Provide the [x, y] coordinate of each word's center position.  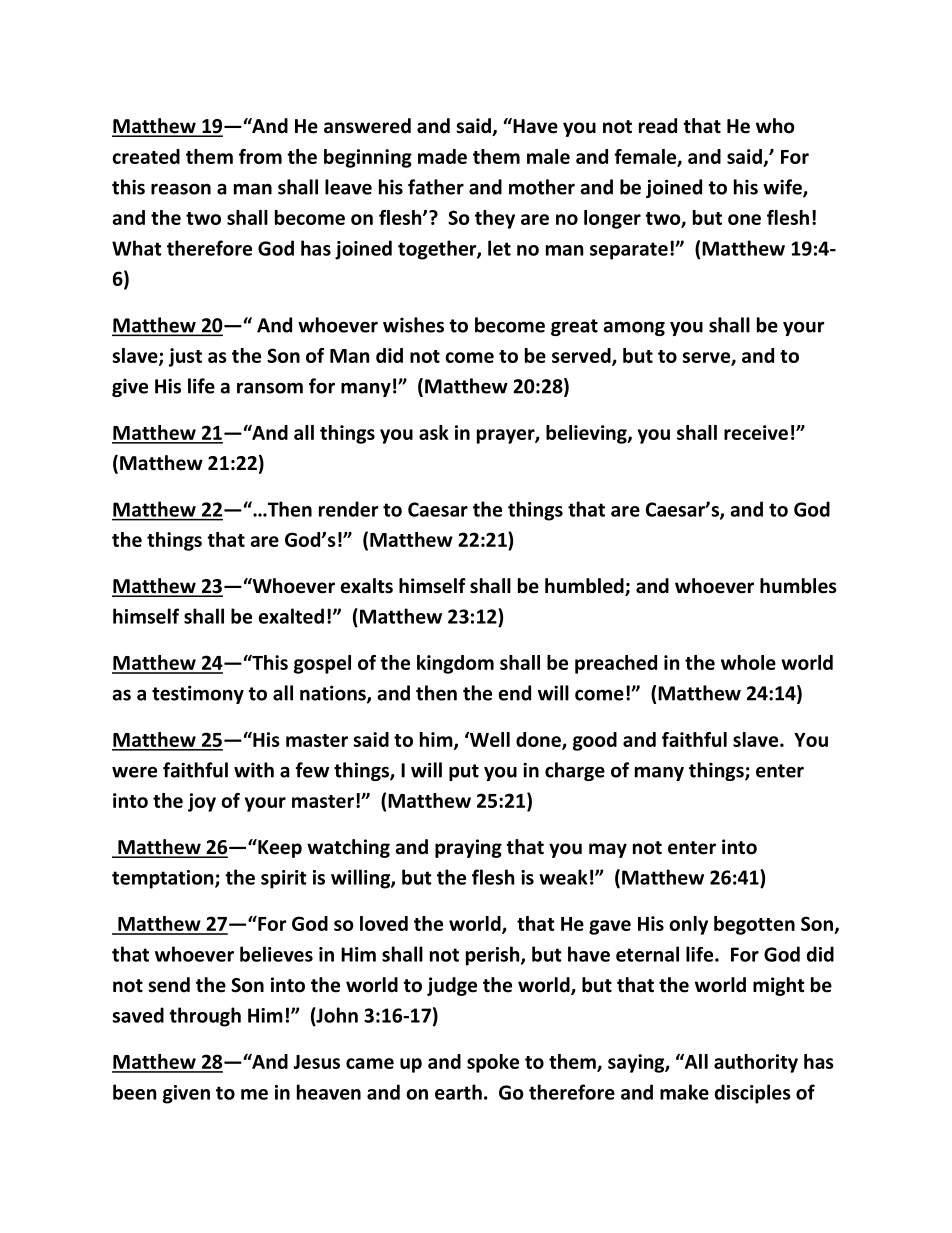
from [260, 156]
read [658, 126]
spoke [493, 1063]
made [442, 156]
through [205, 1017]
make [684, 1092]
